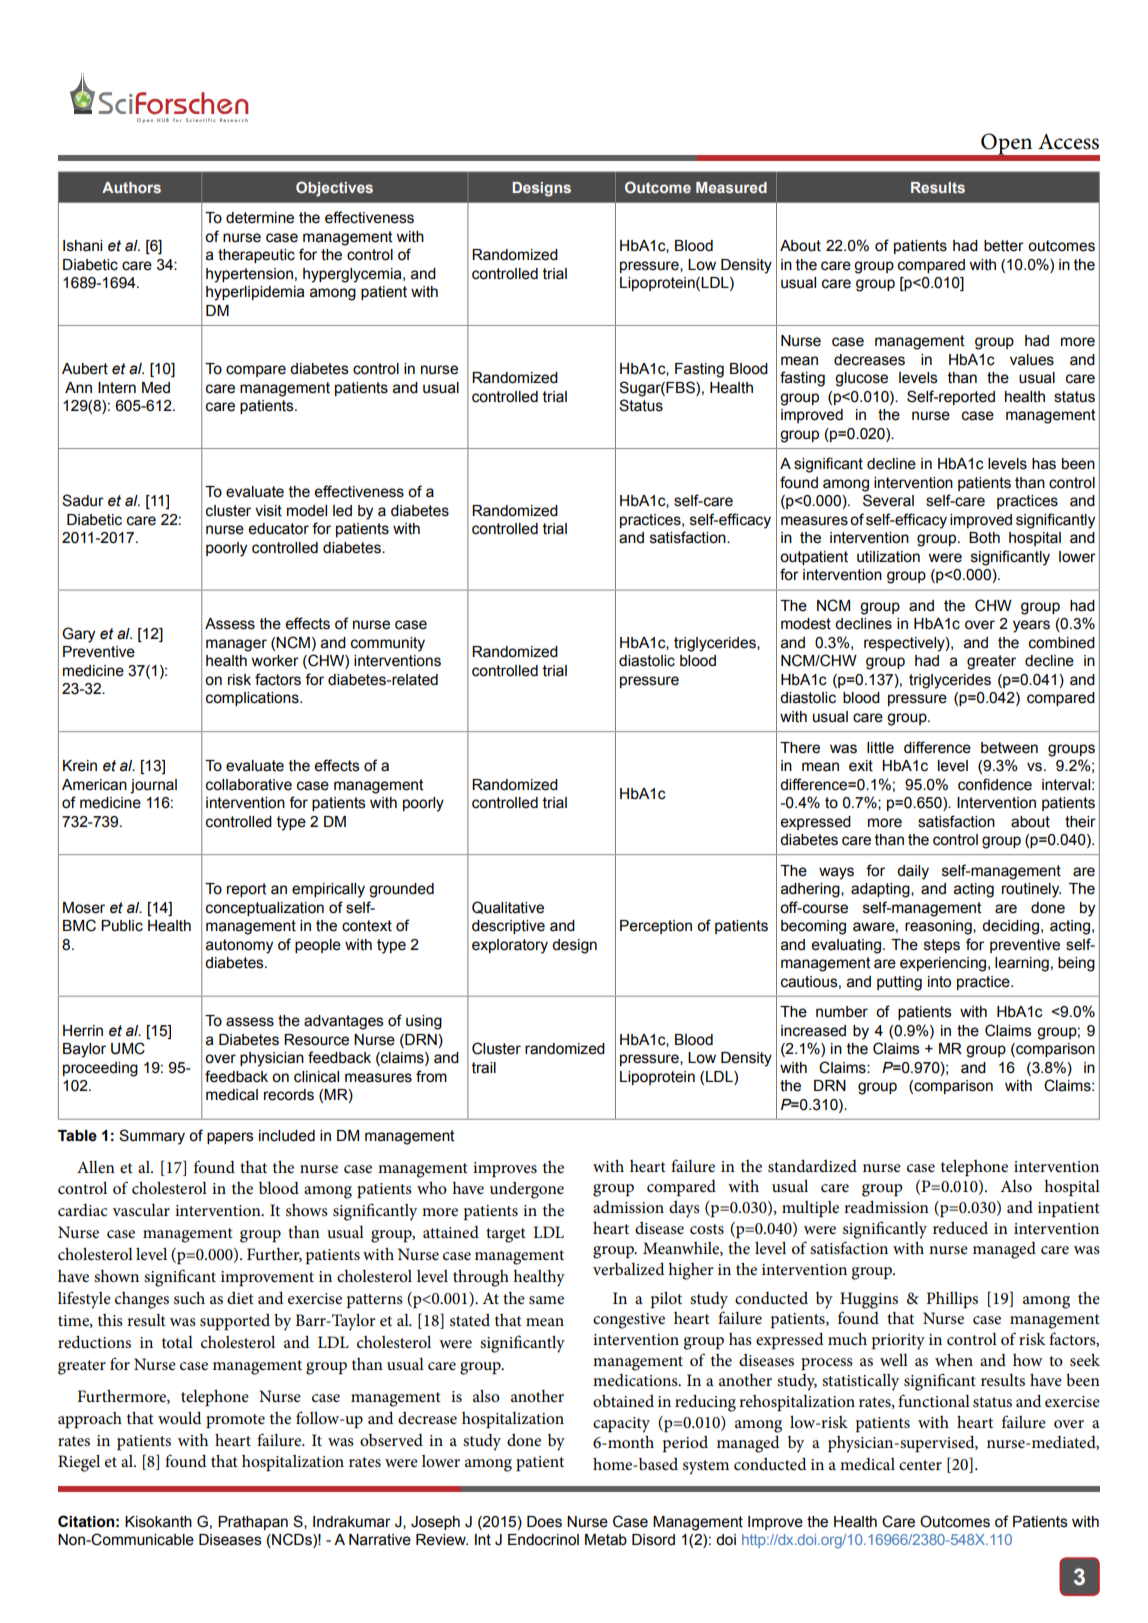 The width and height of the document is (1148, 1623). What do you see at coordinates (253, 699) in the document?
I see `complications` at bounding box center [253, 699].
